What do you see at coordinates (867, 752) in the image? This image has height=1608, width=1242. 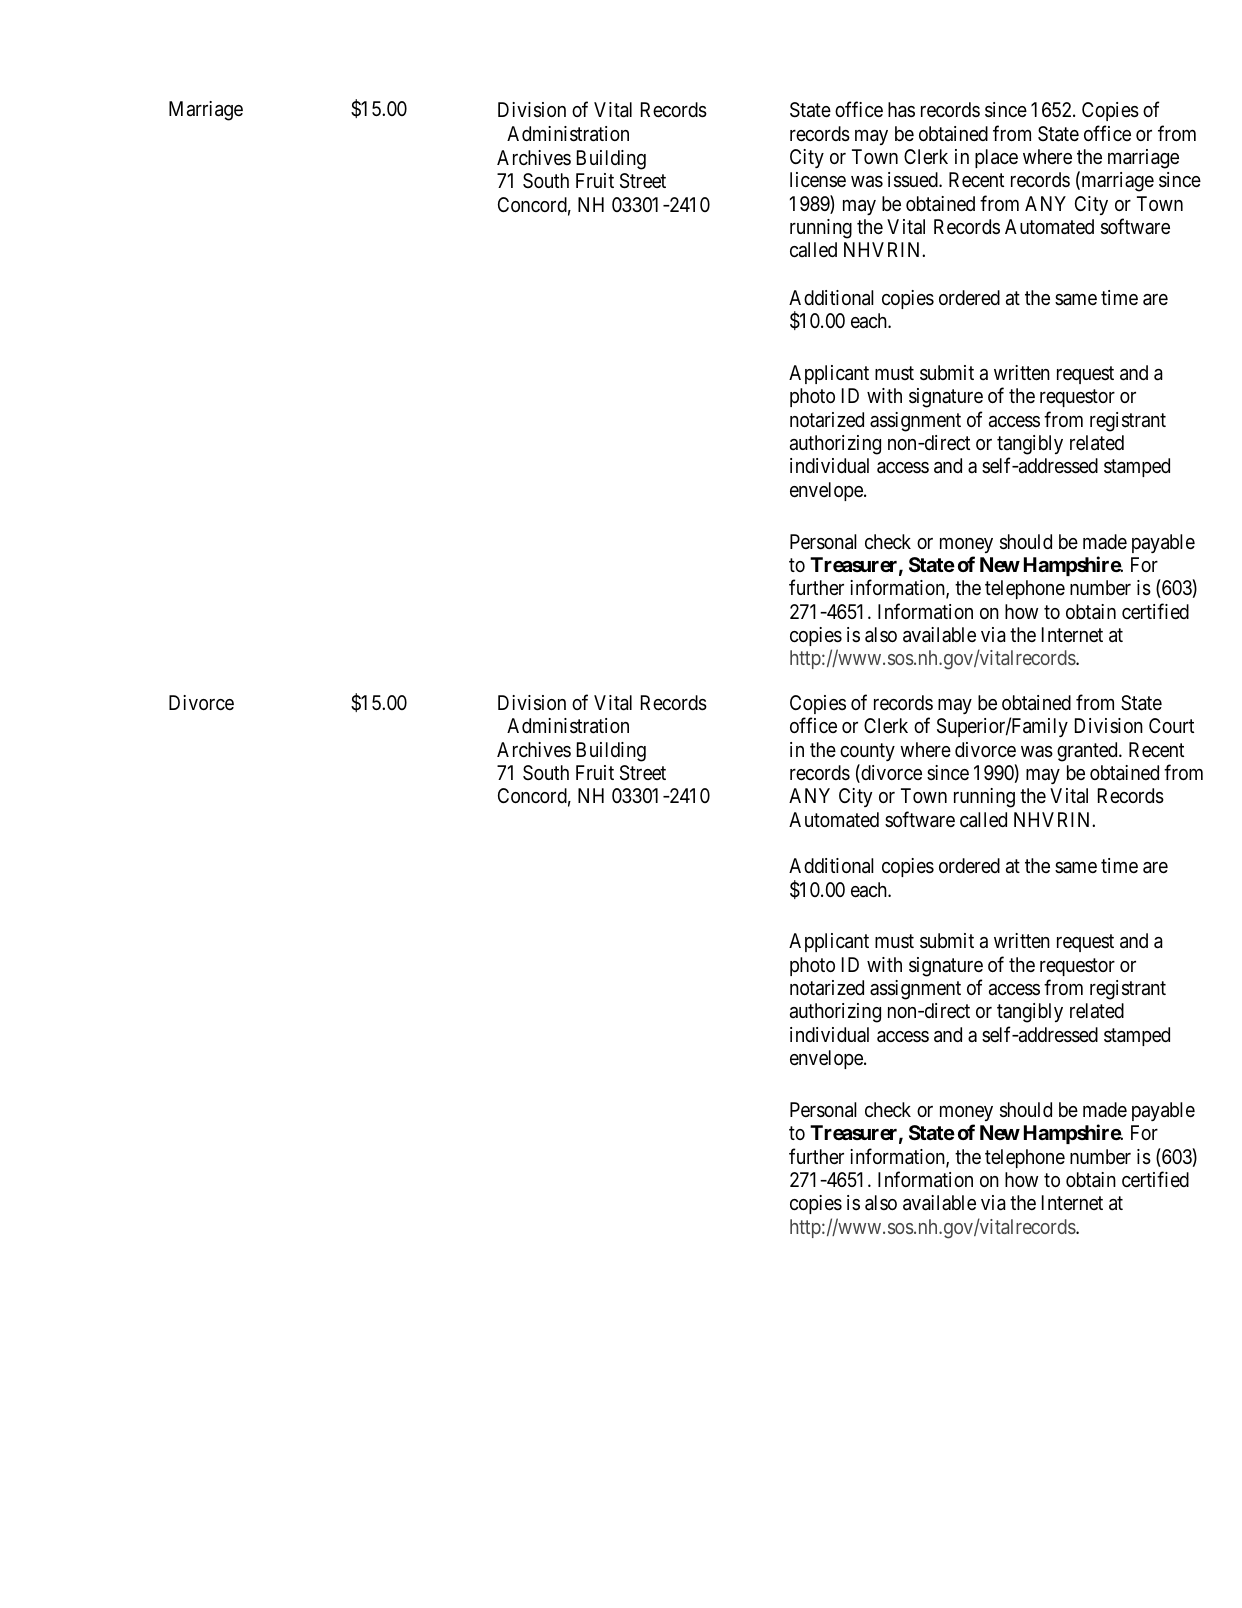 I see `county` at bounding box center [867, 752].
